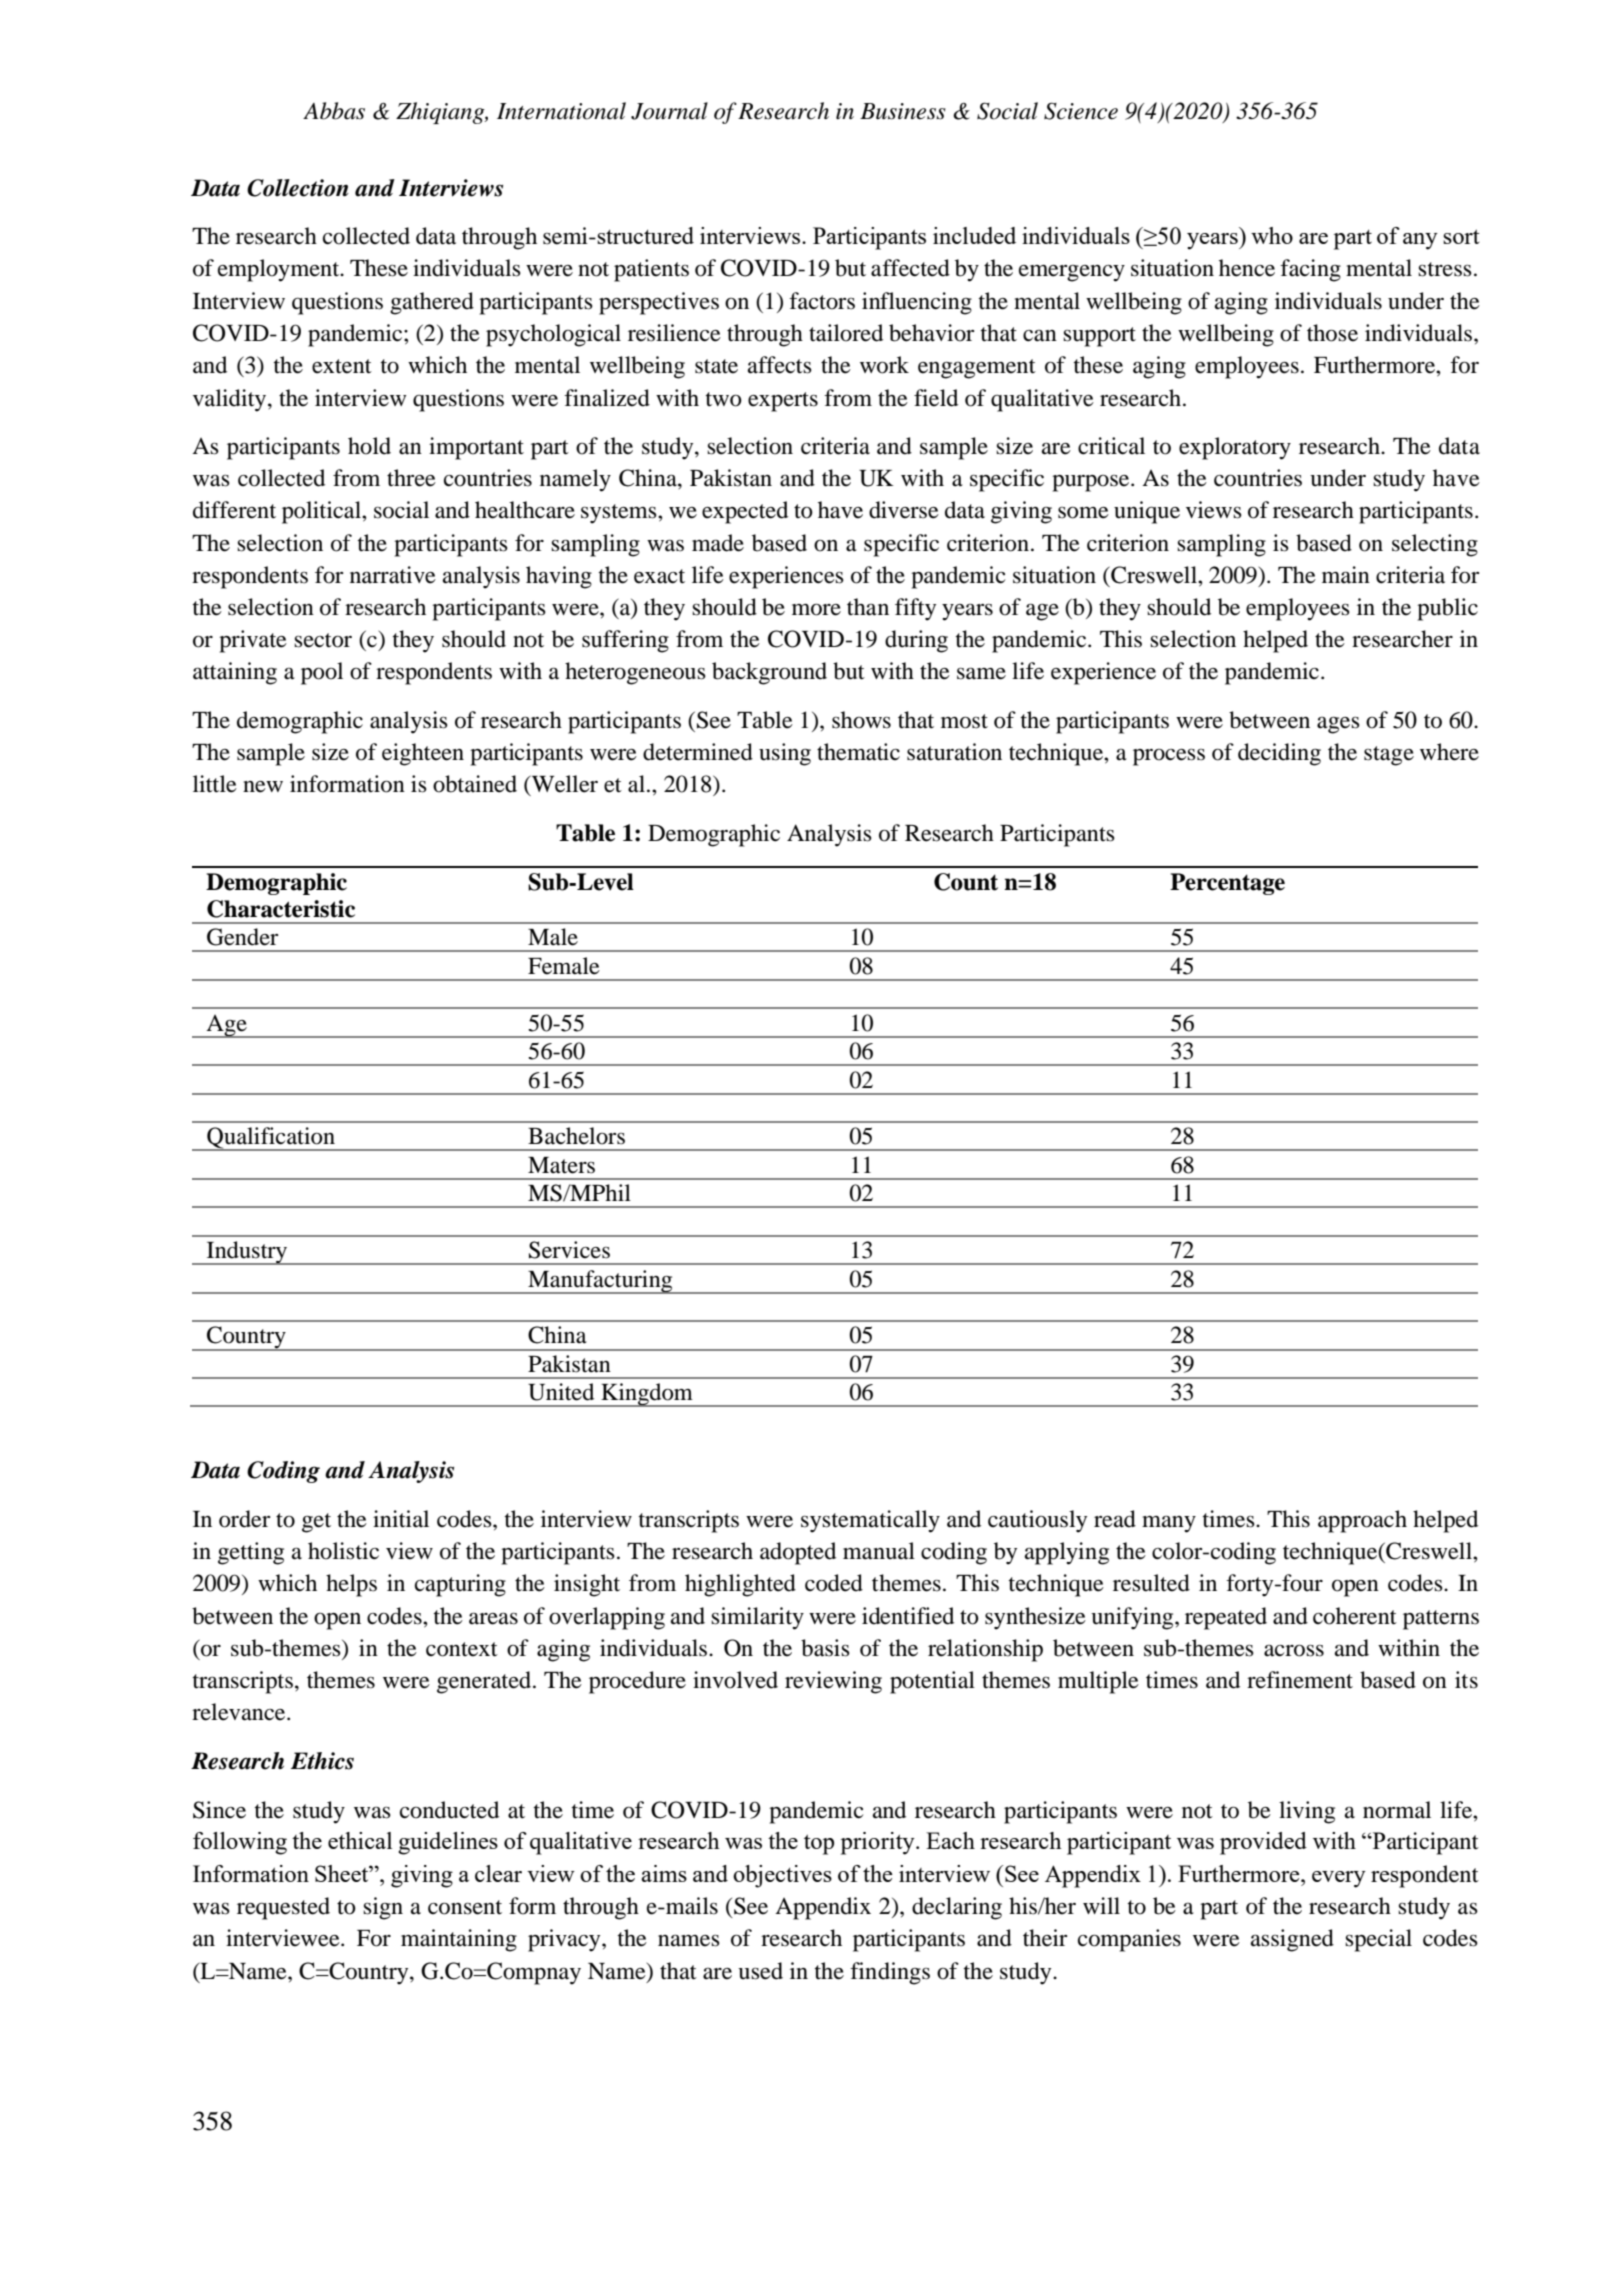 The height and width of the screenshot is (2280, 1612). What do you see at coordinates (903, 111) in the screenshot?
I see `Business` at bounding box center [903, 111].
